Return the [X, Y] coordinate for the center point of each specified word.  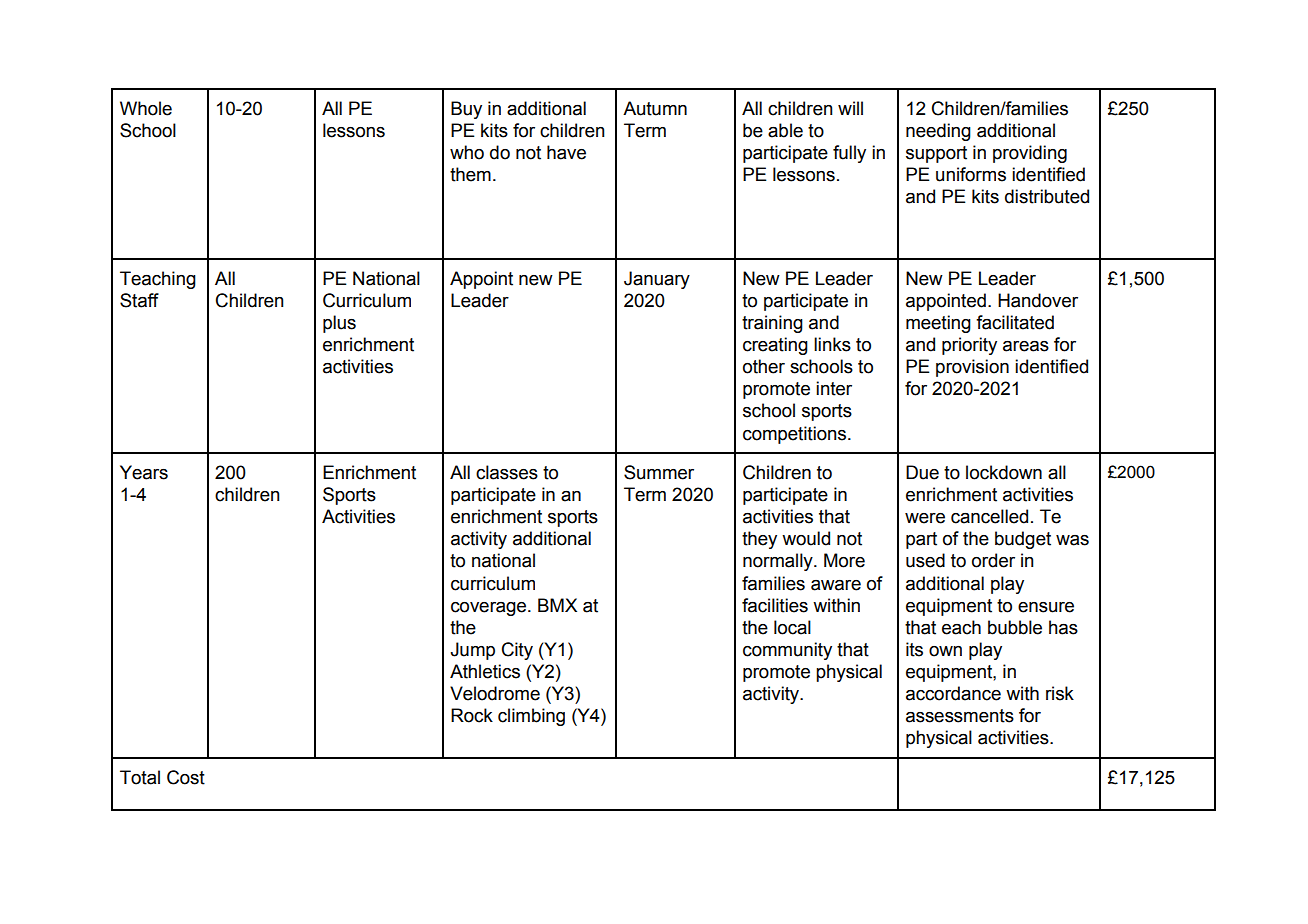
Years [144, 472]
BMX [557, 605]
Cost [186, 777]
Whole [146, 108]
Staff [139, 300]
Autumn [655, 108]
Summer [659, 472]
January [657, 280]
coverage [490, 609]
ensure [1046, 607]
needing [938, 132]
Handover [1038, 300]
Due [922, 472]
